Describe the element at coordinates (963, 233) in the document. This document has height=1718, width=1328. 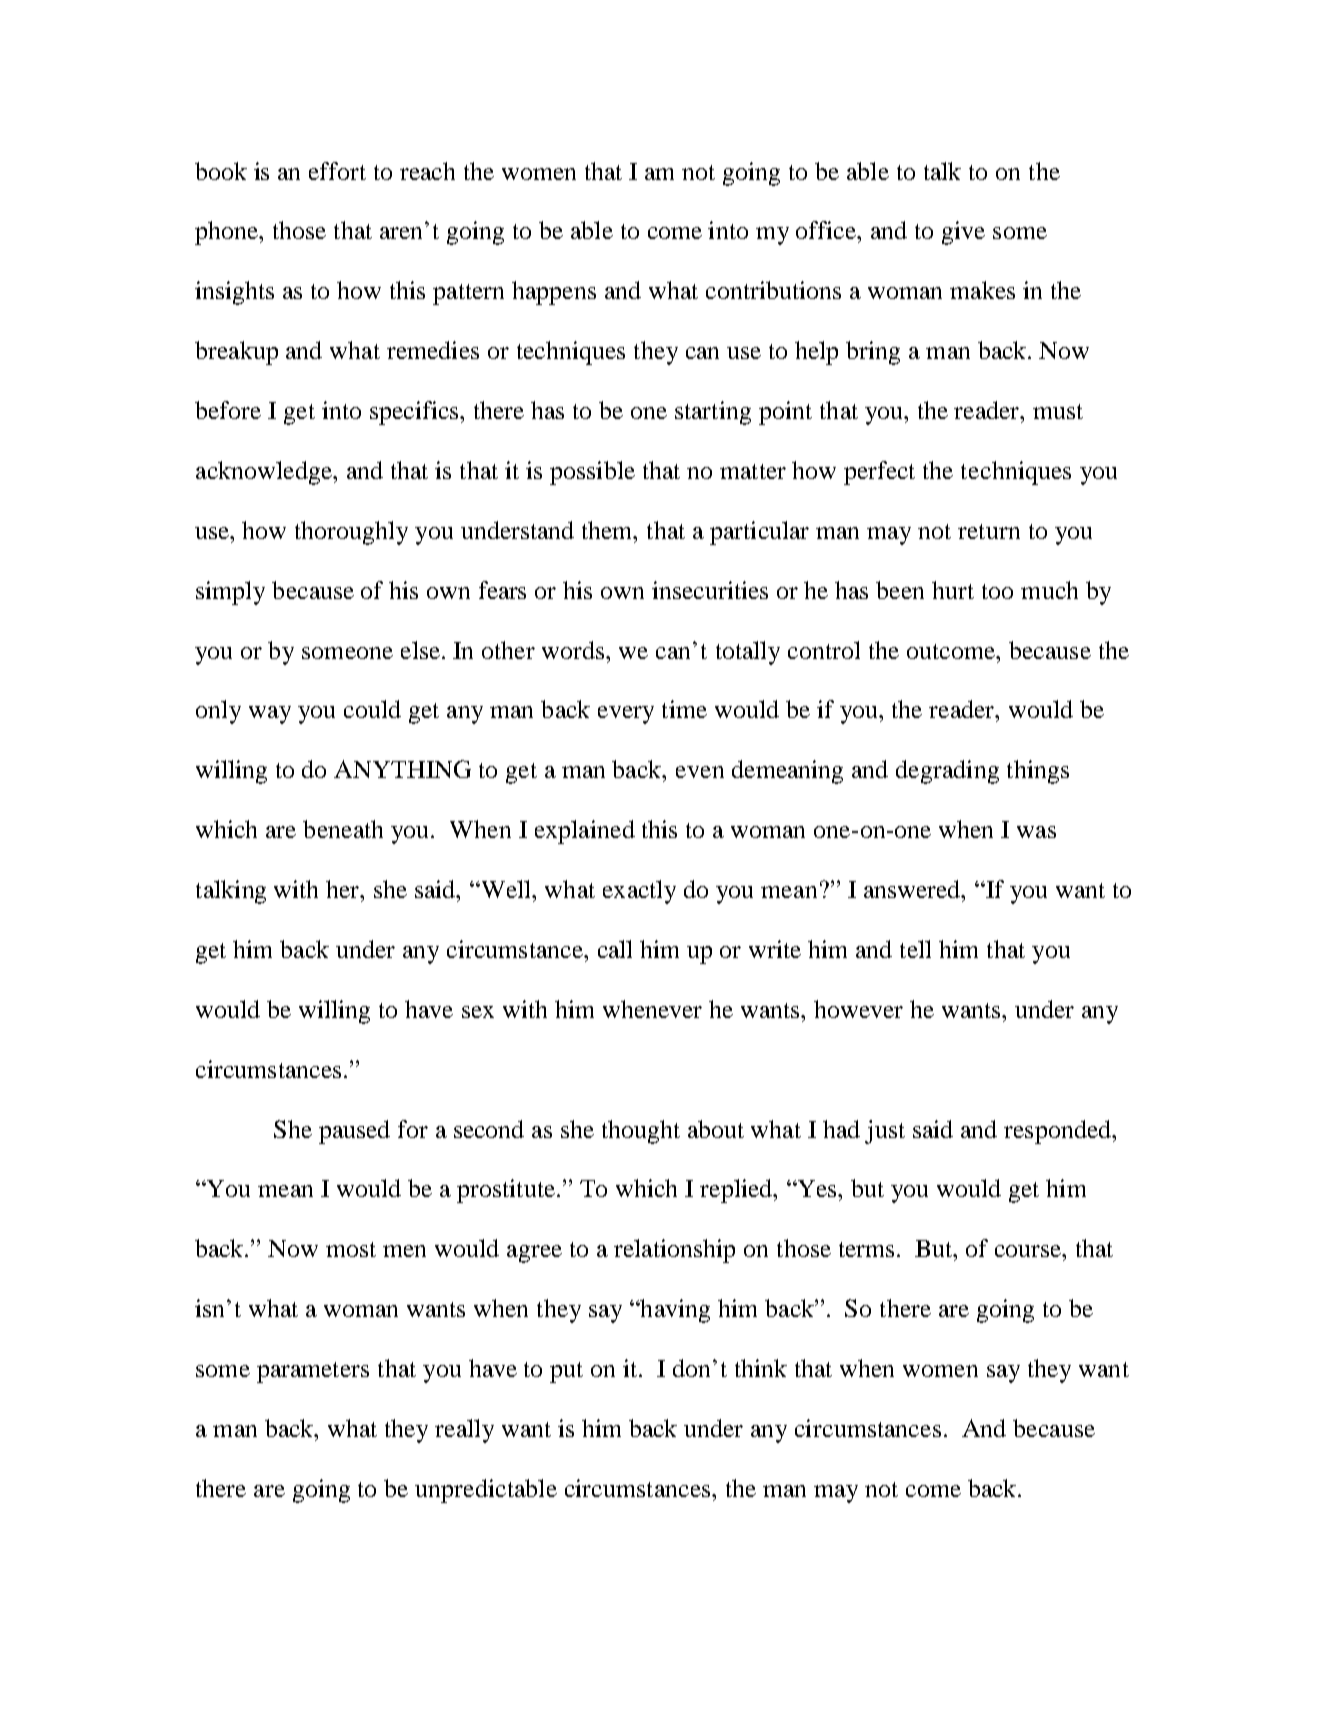
I see `give` at that location.
